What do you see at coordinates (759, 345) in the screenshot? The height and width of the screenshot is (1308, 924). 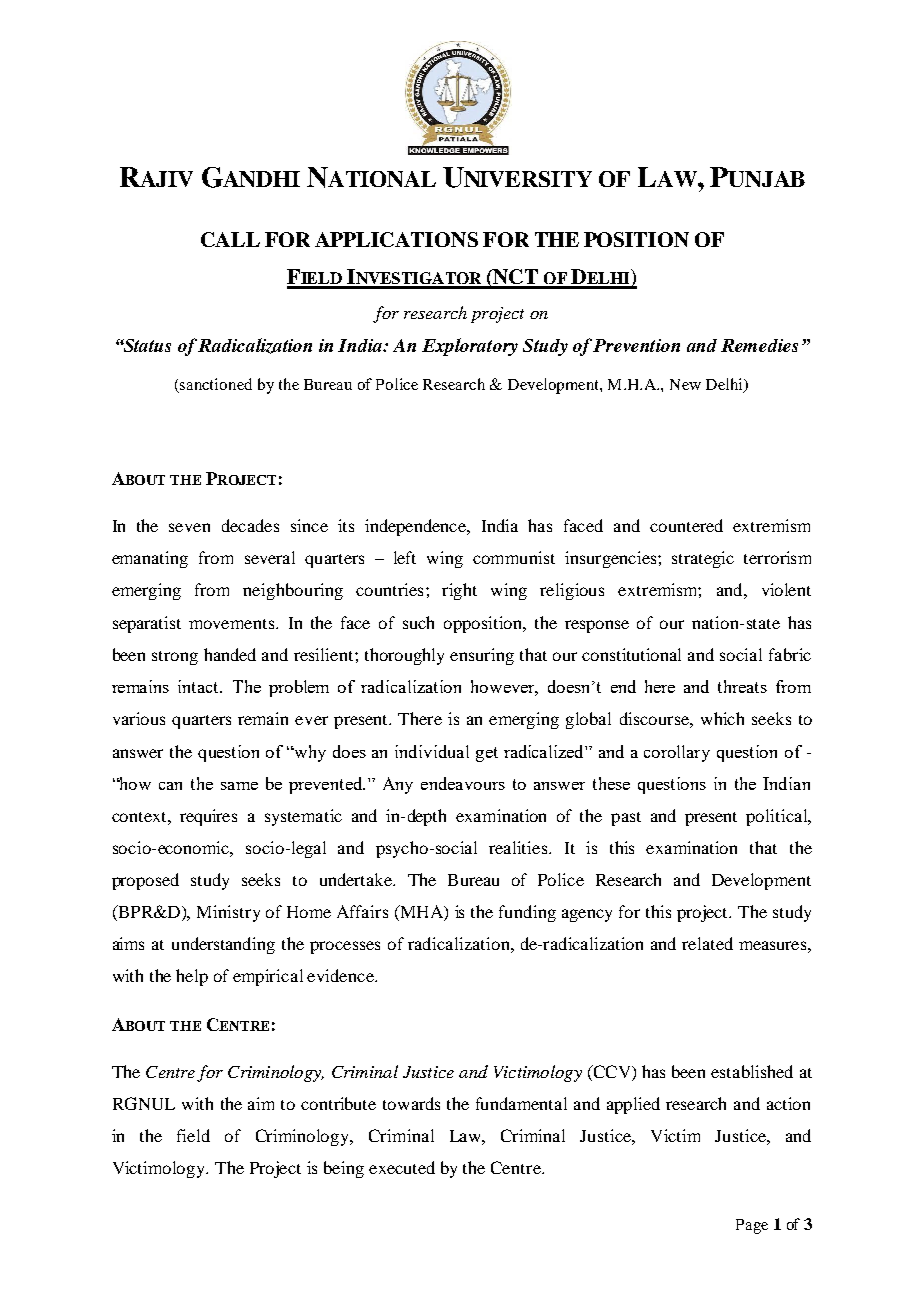 I see `Remedies` at bounding box center [759, 345].
